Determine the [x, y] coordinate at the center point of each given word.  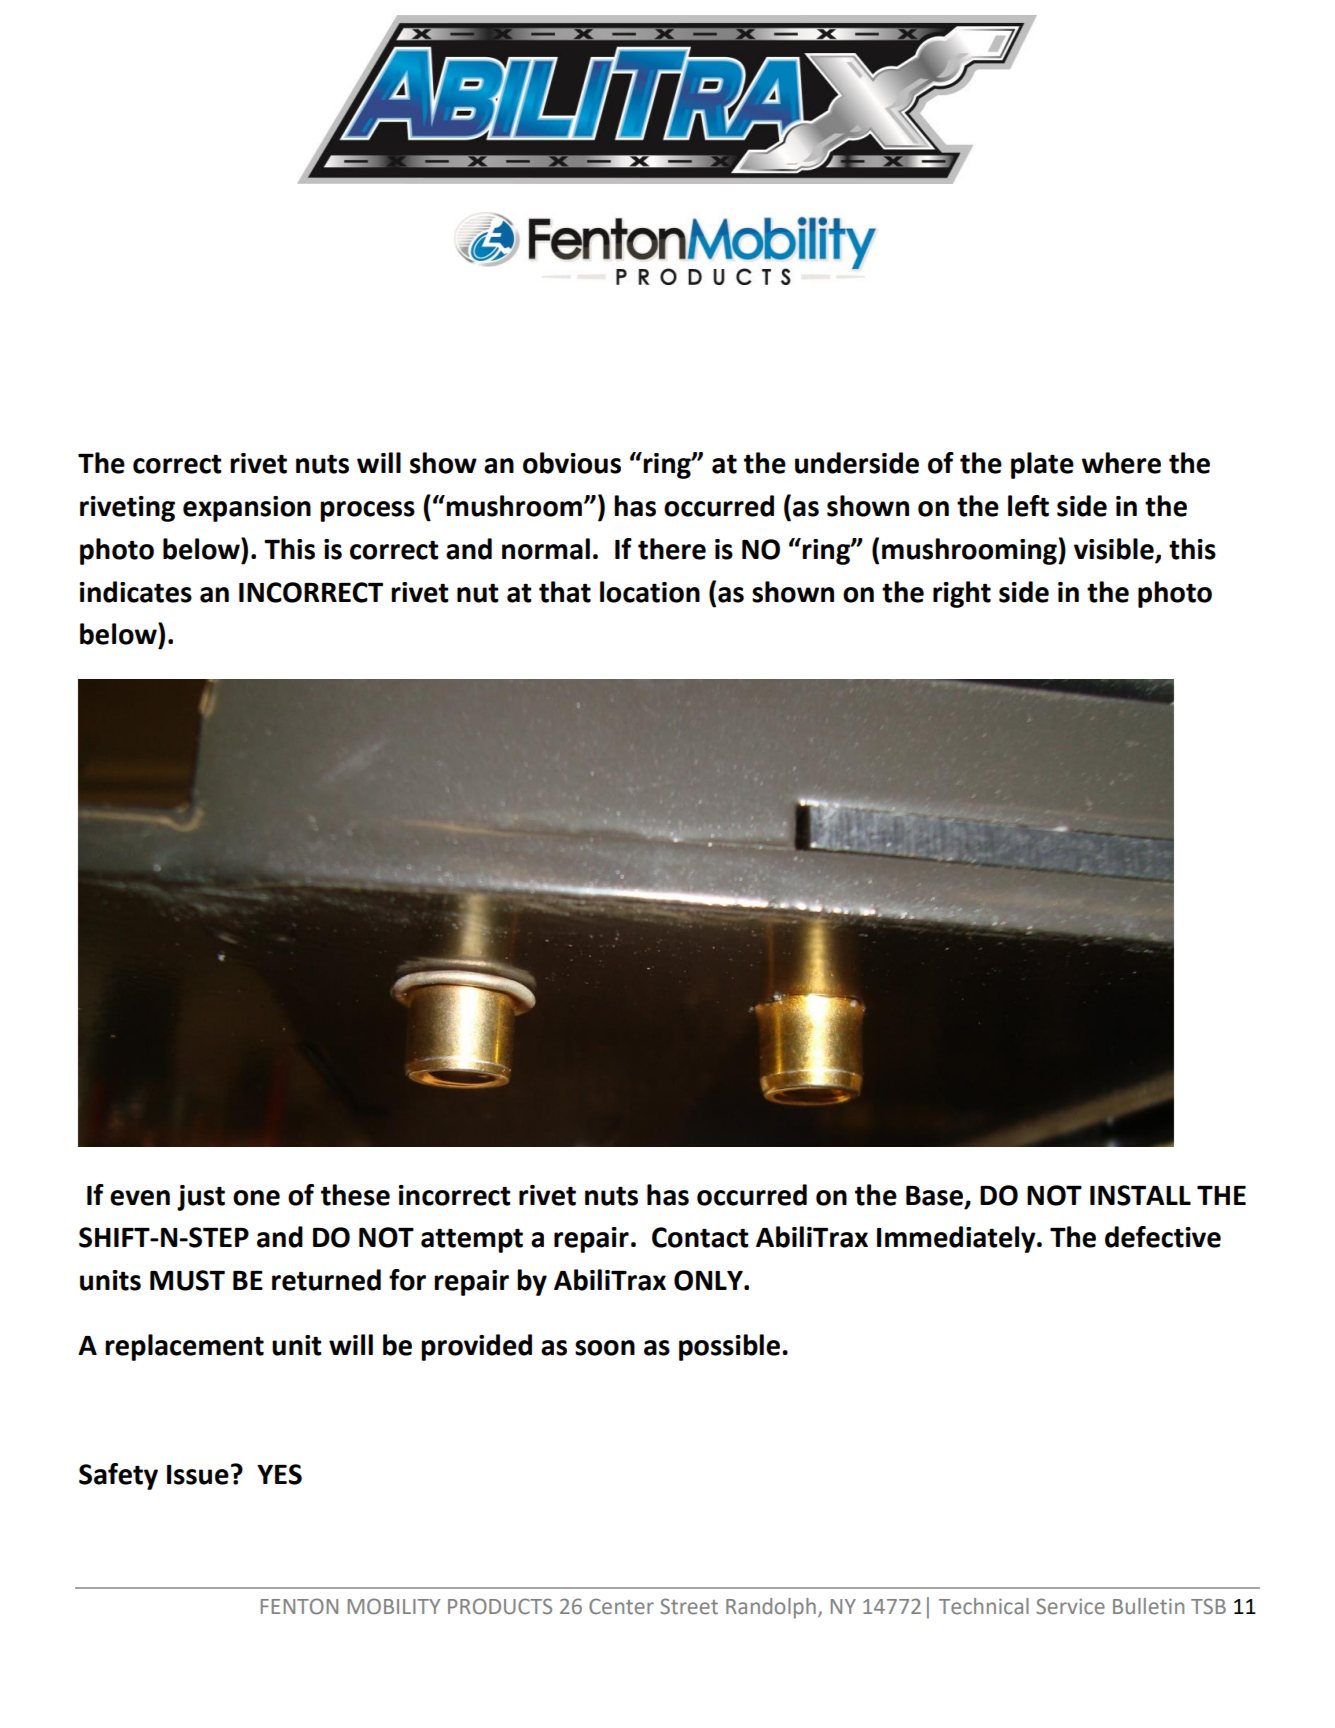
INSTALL [1140, 1195]
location [650, 592]
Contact [700, 1237]
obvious [572, 463]
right [962, 594]
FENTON [299, 1606]
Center [621, 1606]
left [1028, 506]
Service [1070, 1606]
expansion [247, 509]
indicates [136, 592]
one [256, 1198]
